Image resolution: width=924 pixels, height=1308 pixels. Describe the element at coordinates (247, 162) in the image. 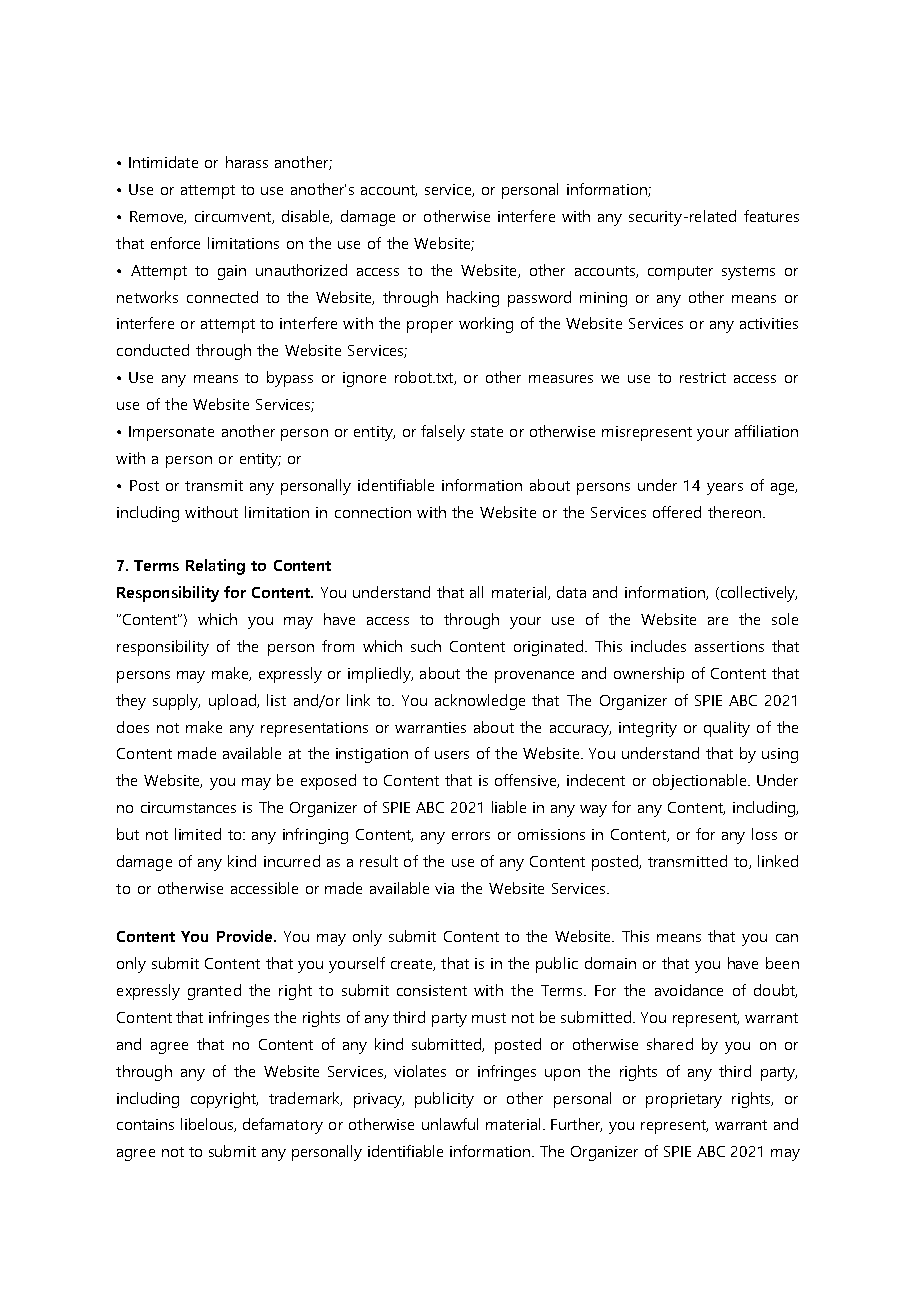

I see `harass` at that location.
